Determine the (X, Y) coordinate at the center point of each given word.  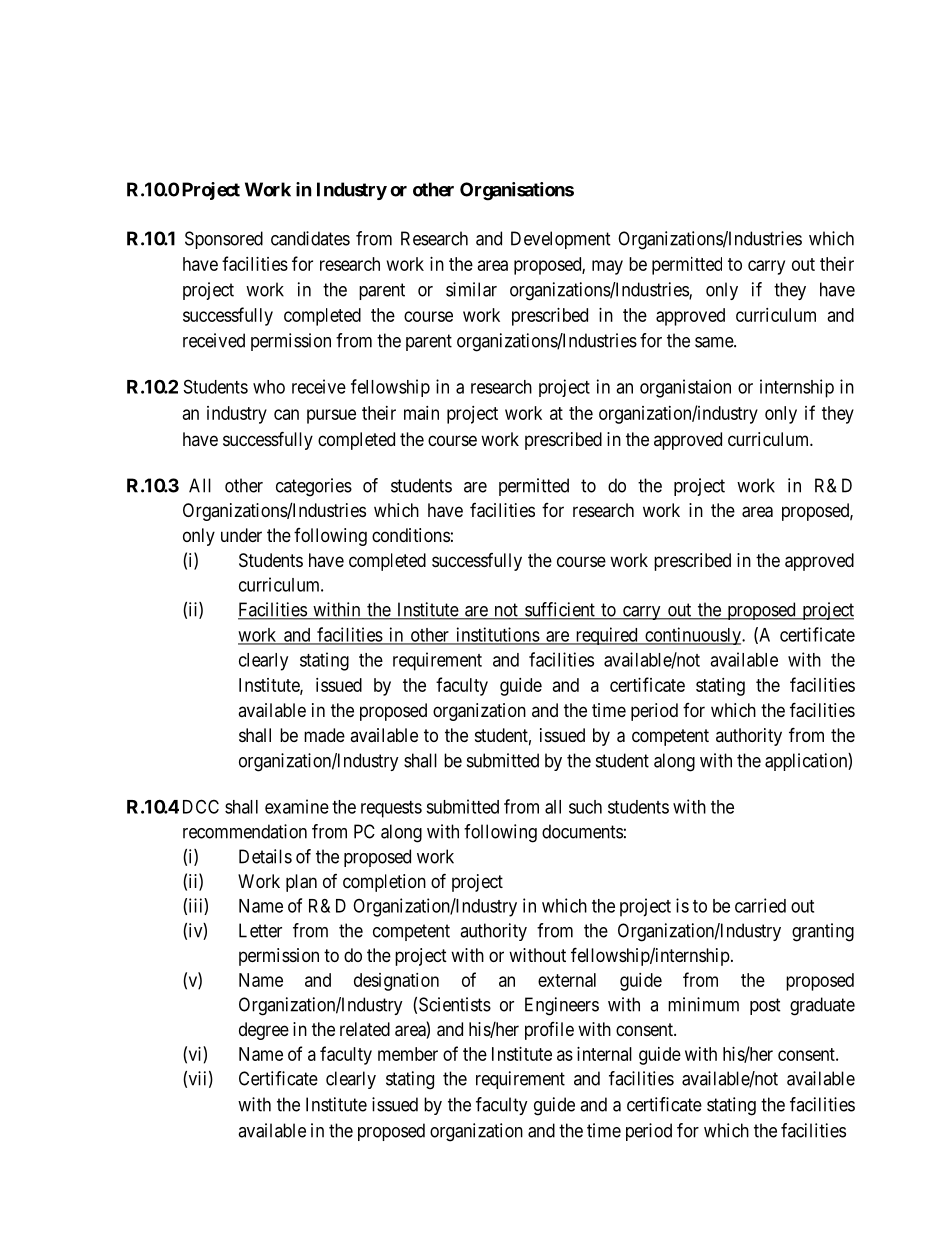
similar (471, 289)
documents (582, 831)
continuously (693, 636)
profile (549, 1031)
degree (264, 1031)
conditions (411, 535)
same (715, 342)
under (241, 535)
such (585, 807)
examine (297, 806)
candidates (310, 238)
